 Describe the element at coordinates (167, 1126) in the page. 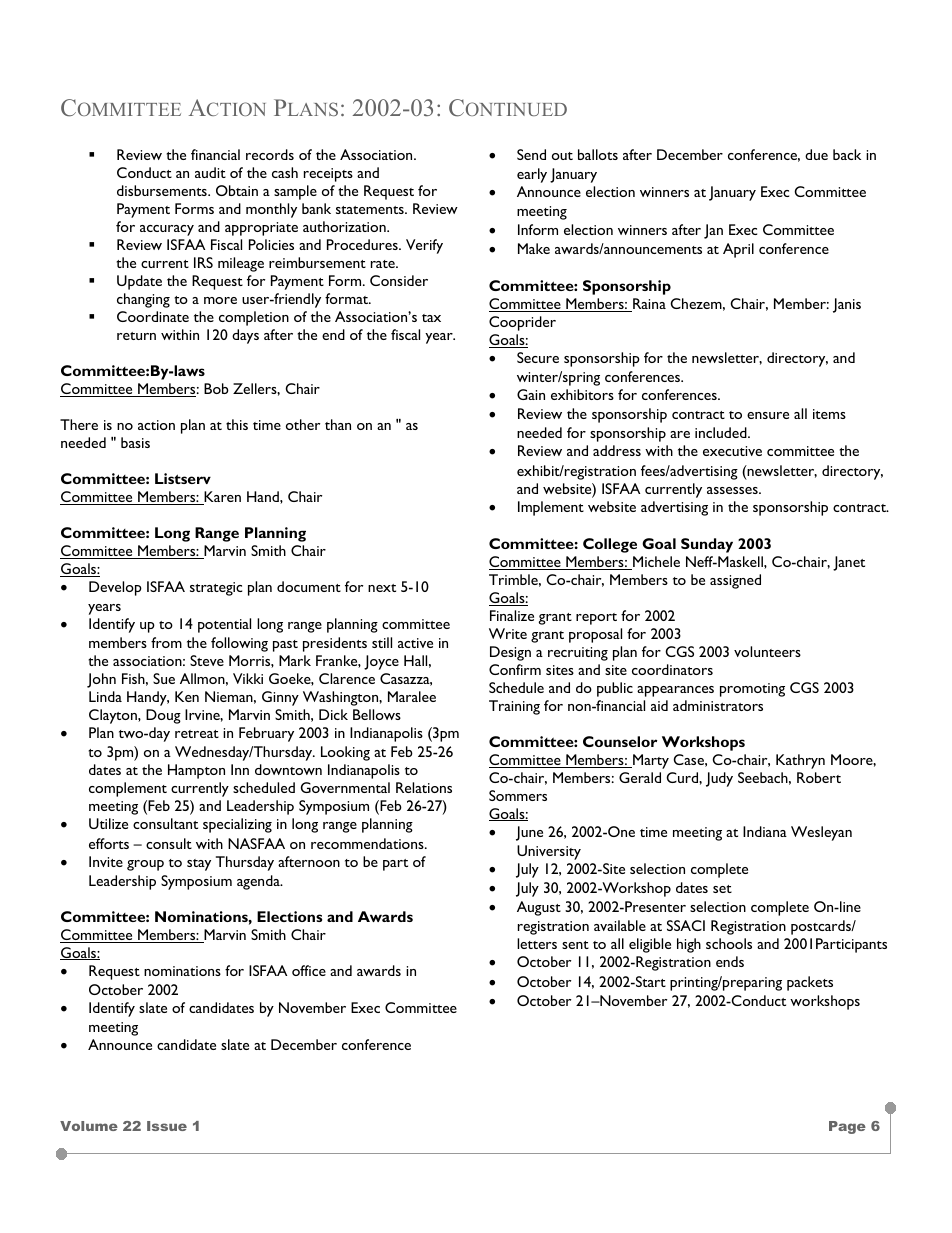

I see `Issue` at that location.
